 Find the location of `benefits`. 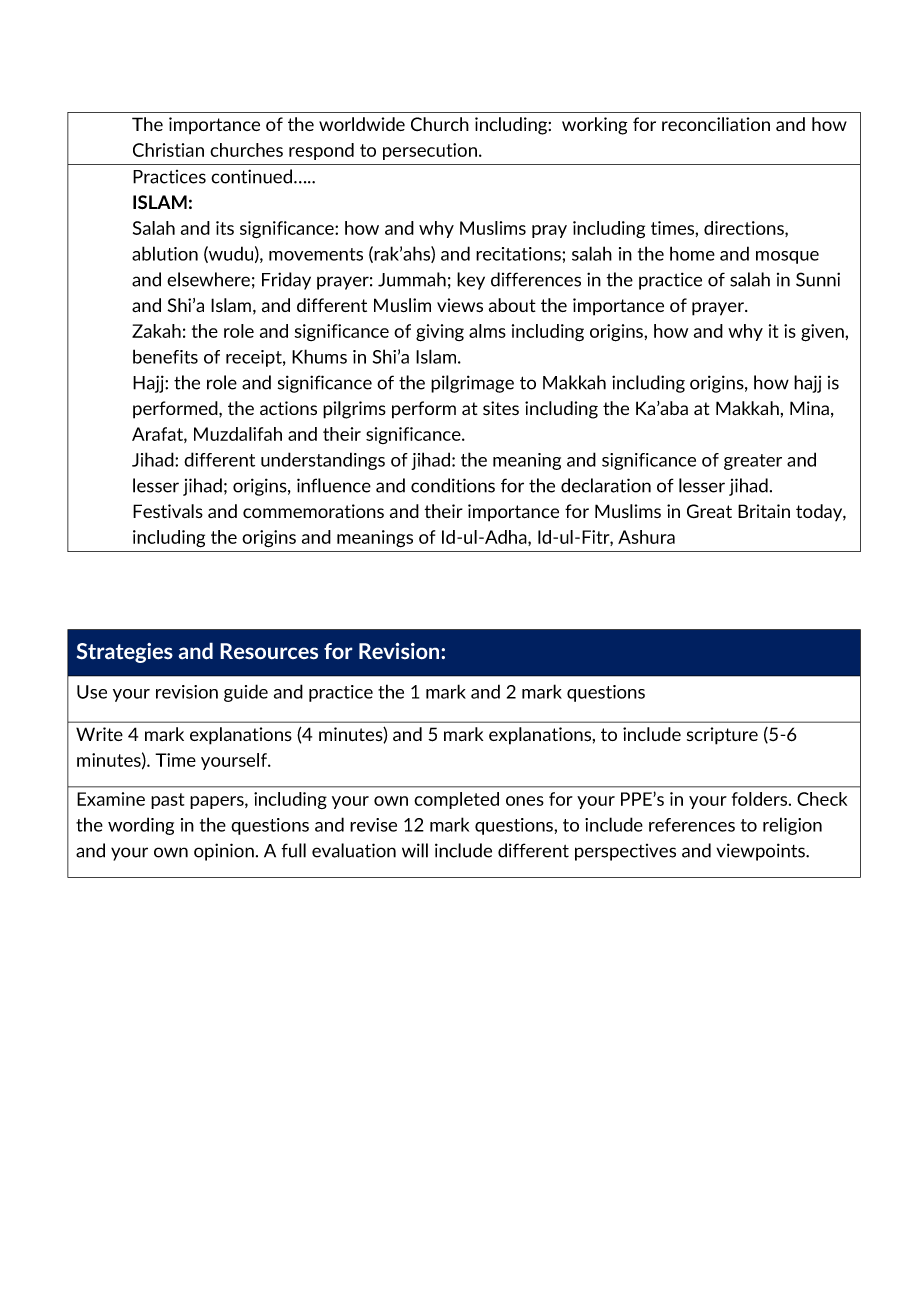

benefits is located at coordinates (165, 356).
